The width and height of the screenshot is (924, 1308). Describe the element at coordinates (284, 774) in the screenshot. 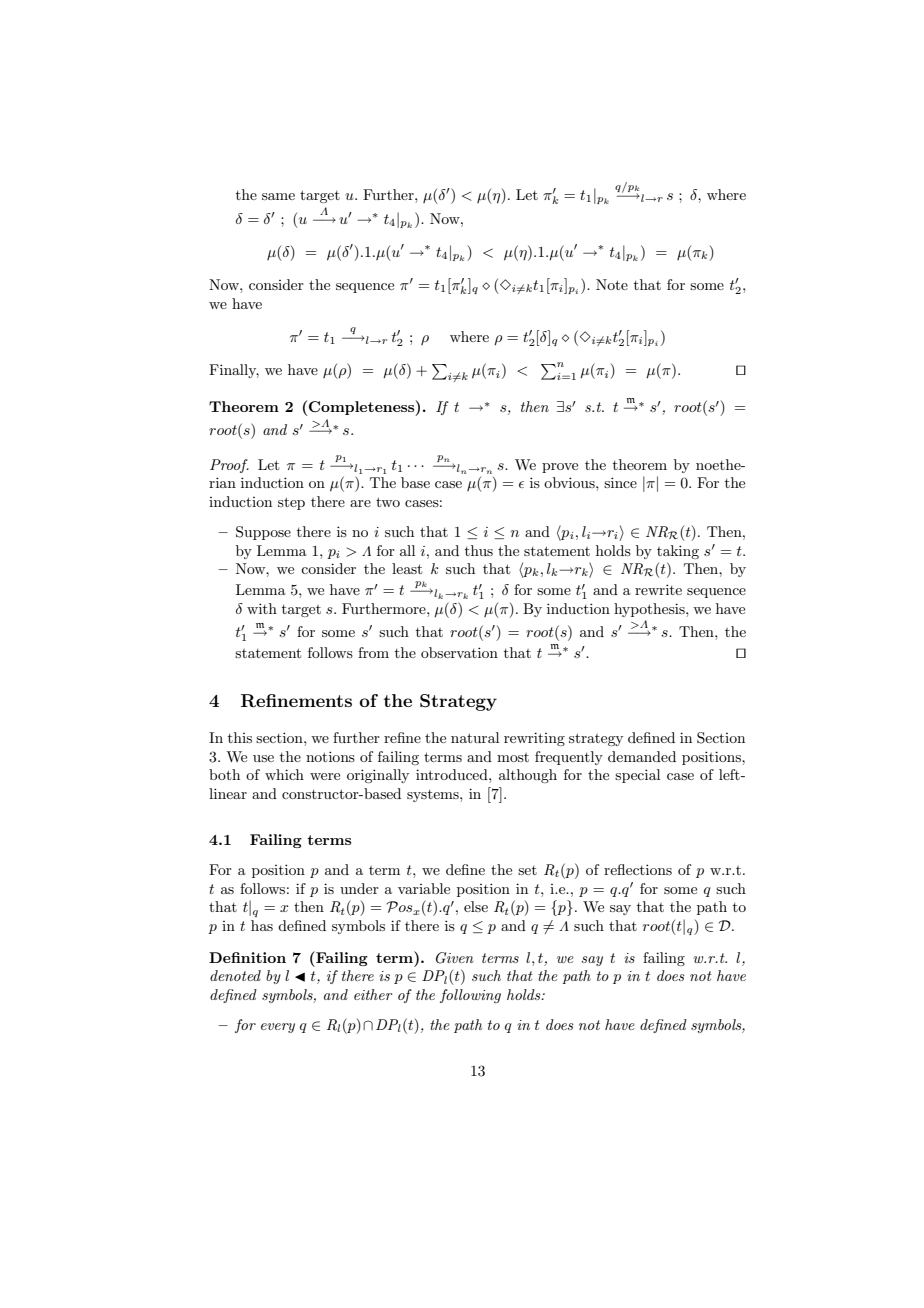

I see `which` at that location.
